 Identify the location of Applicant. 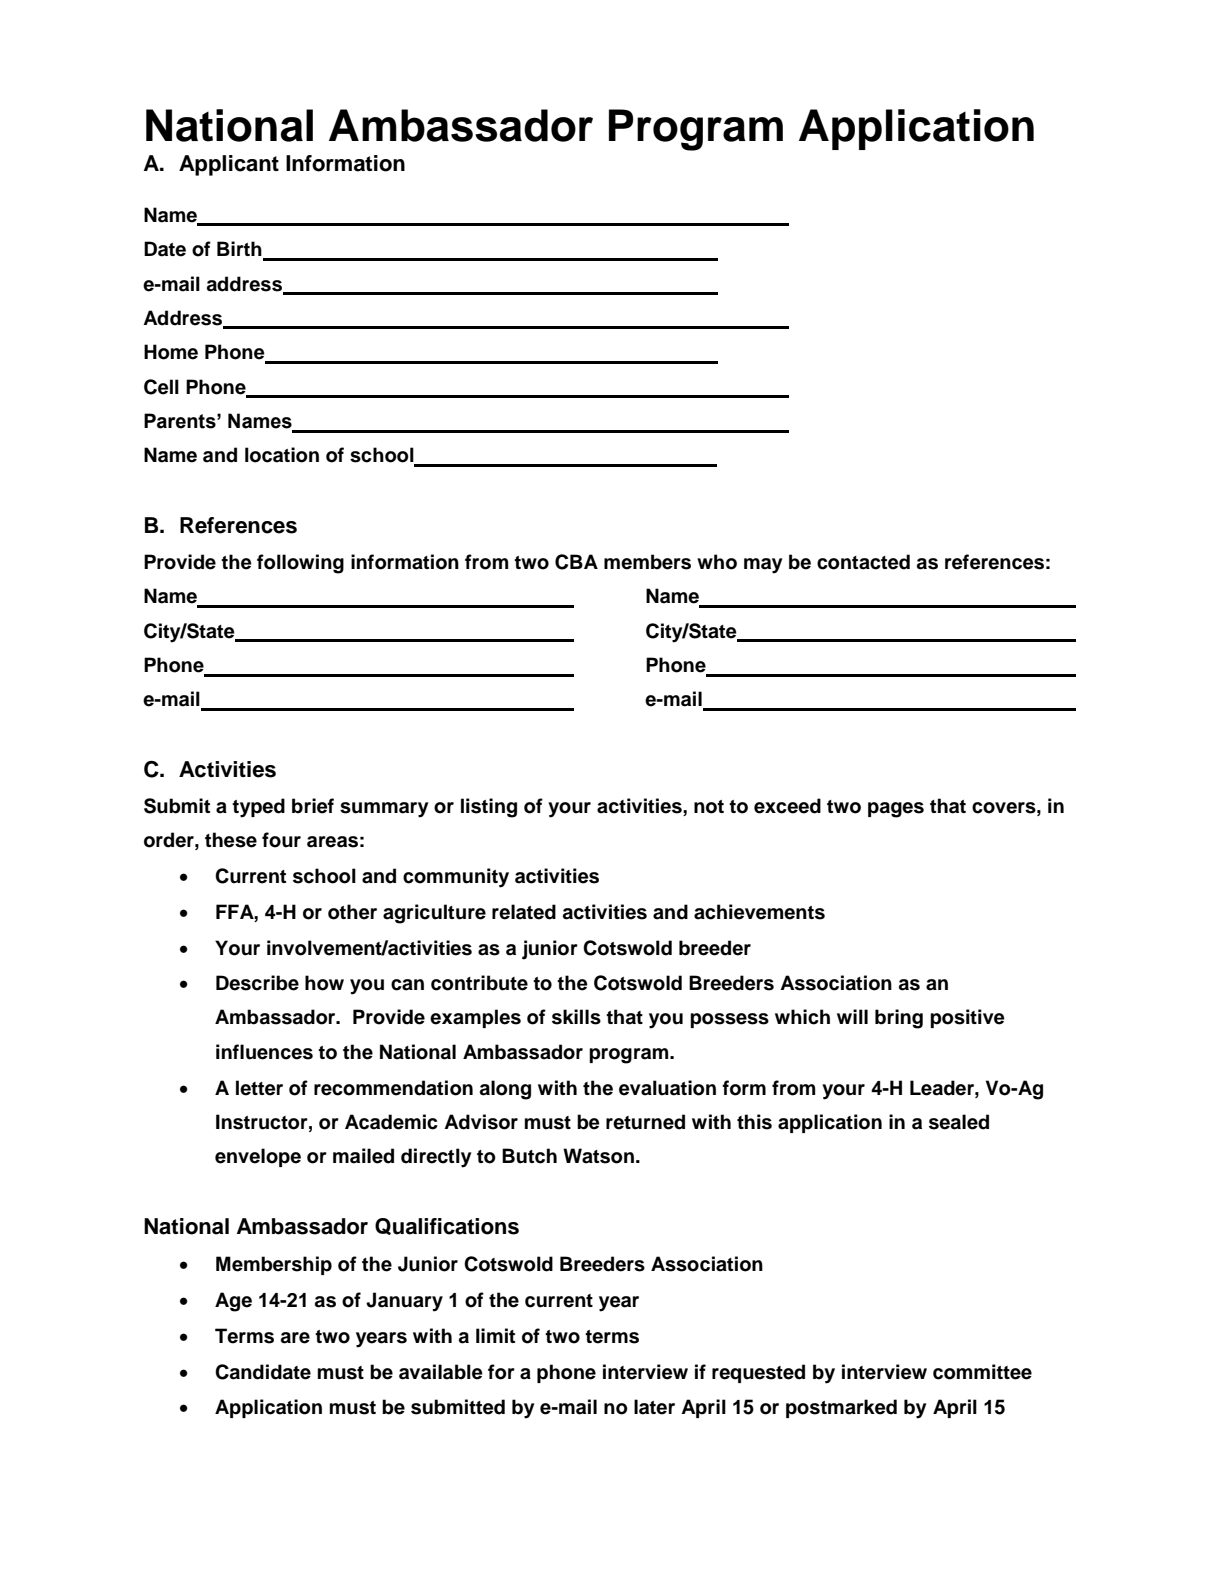
(229, 165).
